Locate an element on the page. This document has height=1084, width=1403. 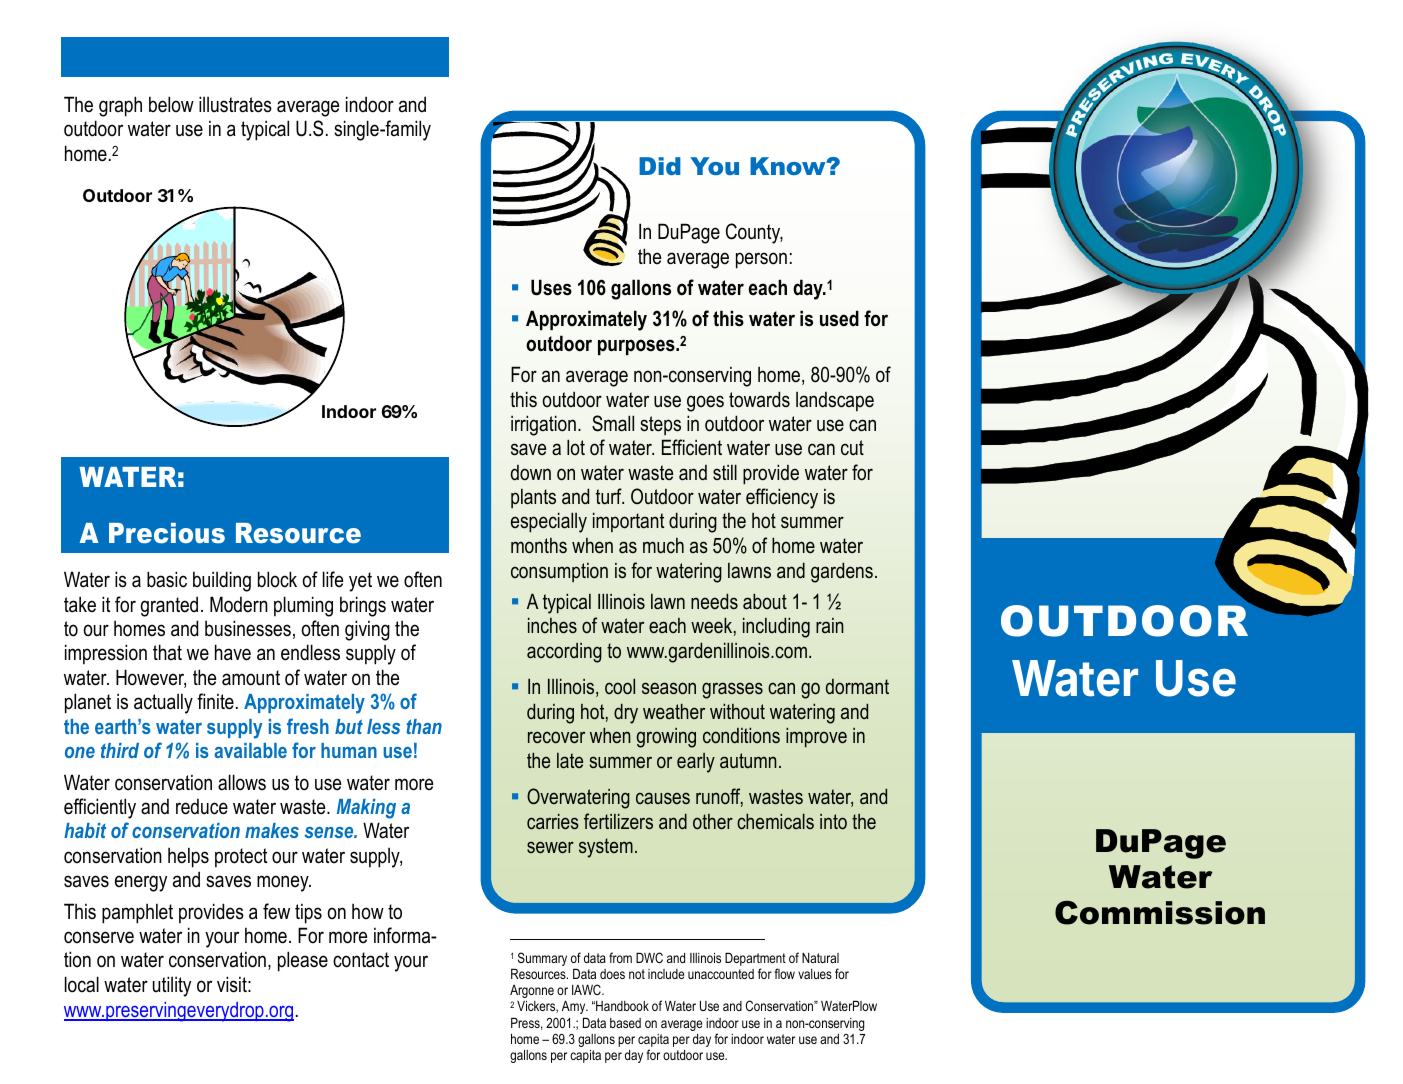
utility is located at coordinates (172, 986).
